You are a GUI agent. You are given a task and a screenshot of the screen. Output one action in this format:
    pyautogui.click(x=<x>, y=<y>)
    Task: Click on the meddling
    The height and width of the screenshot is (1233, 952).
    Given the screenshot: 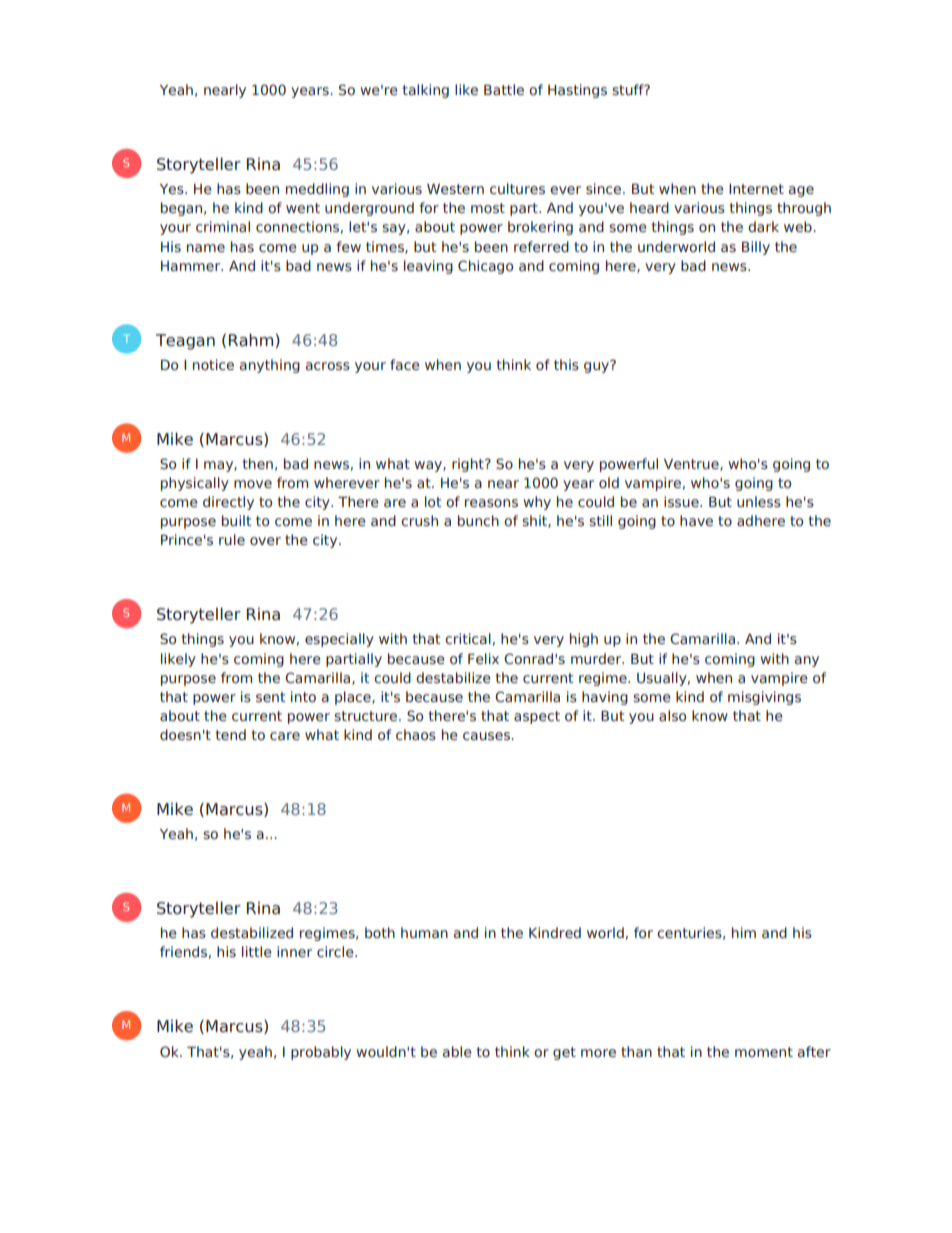 What is the action you would take?
    pyautogui.click(x=317, y=190)
